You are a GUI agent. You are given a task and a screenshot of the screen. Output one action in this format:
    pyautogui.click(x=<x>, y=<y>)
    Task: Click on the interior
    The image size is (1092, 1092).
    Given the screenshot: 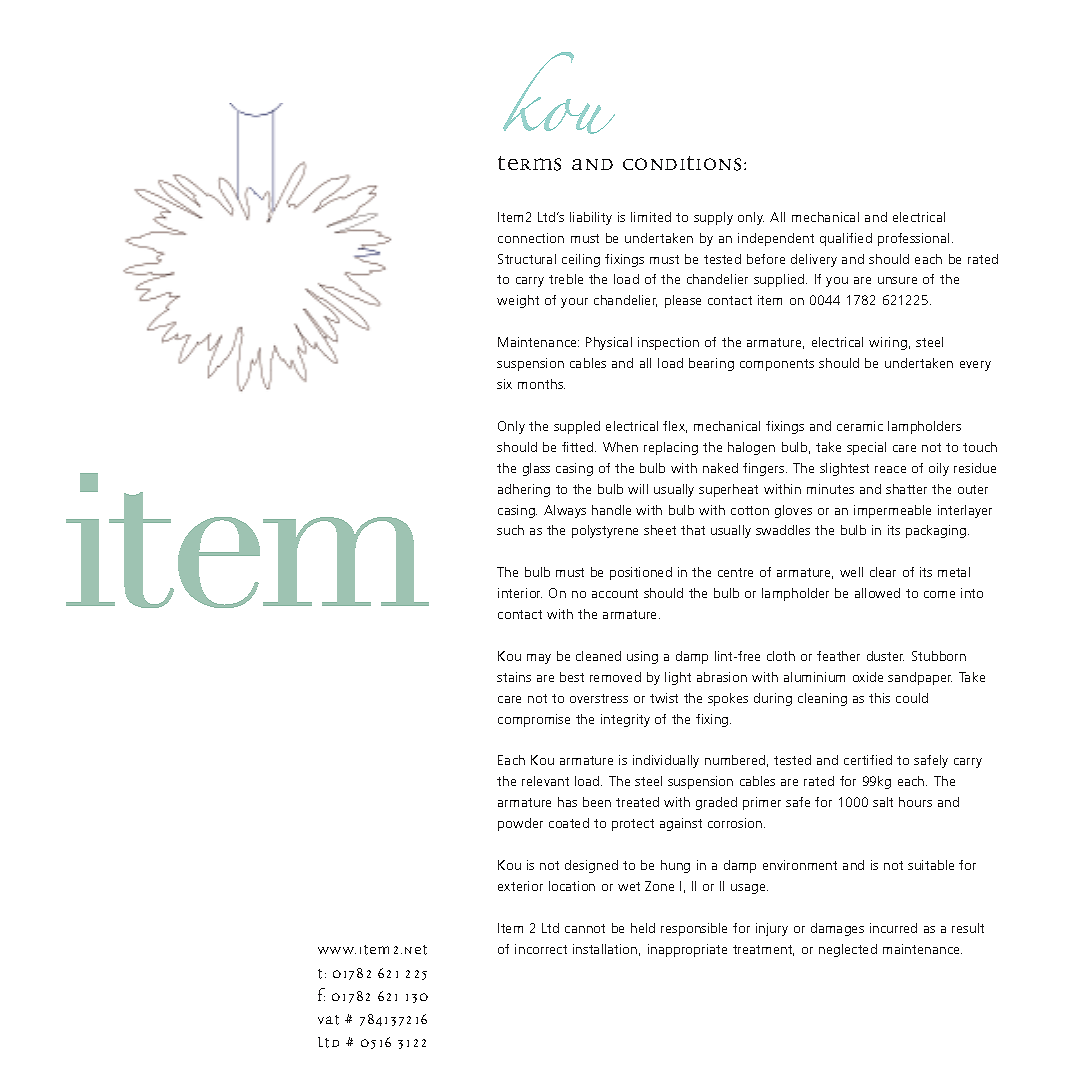 What is the action you would take?
    pyautogui.click(x=520, y=593)
